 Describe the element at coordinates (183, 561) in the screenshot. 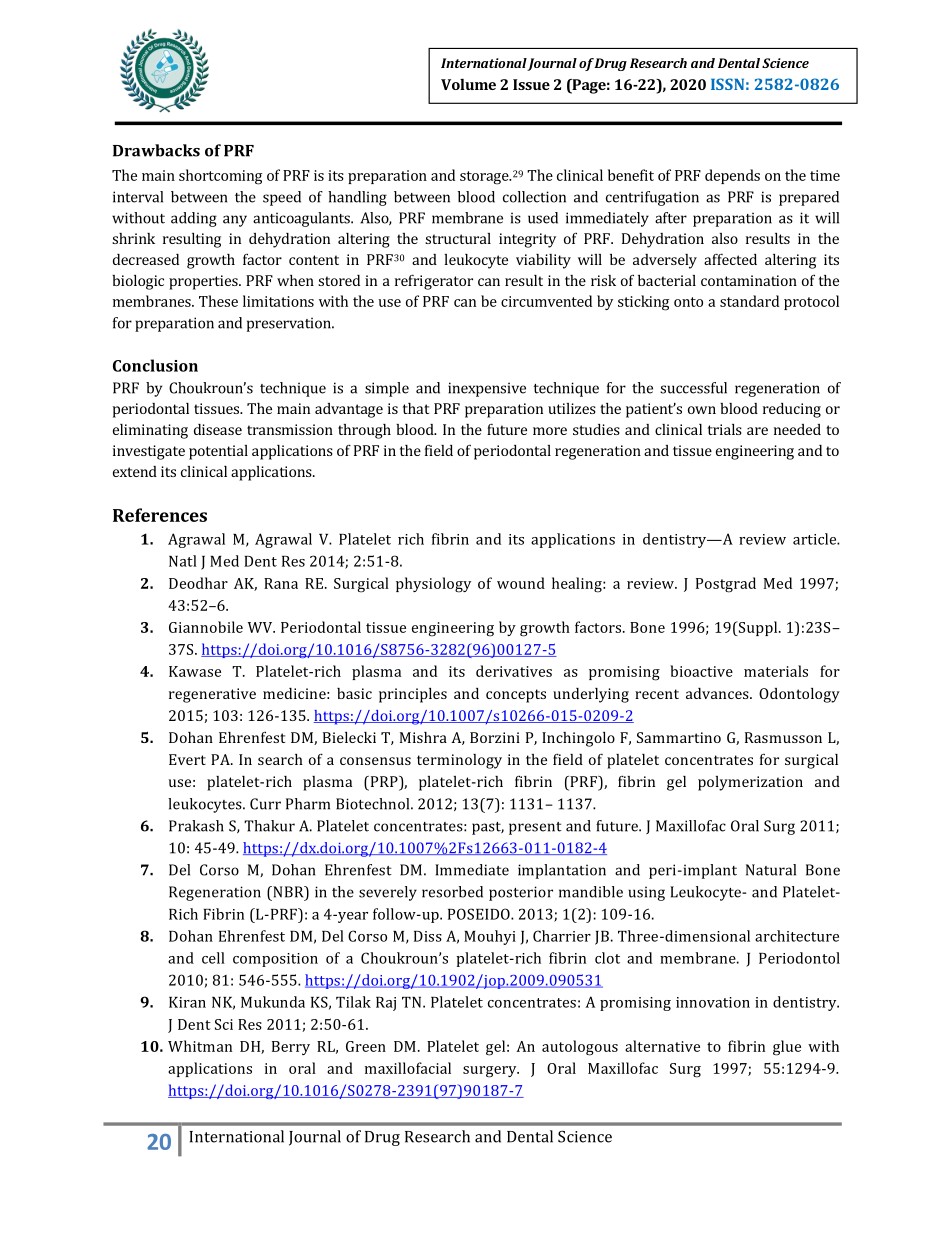

I see `Natl` at that location.
